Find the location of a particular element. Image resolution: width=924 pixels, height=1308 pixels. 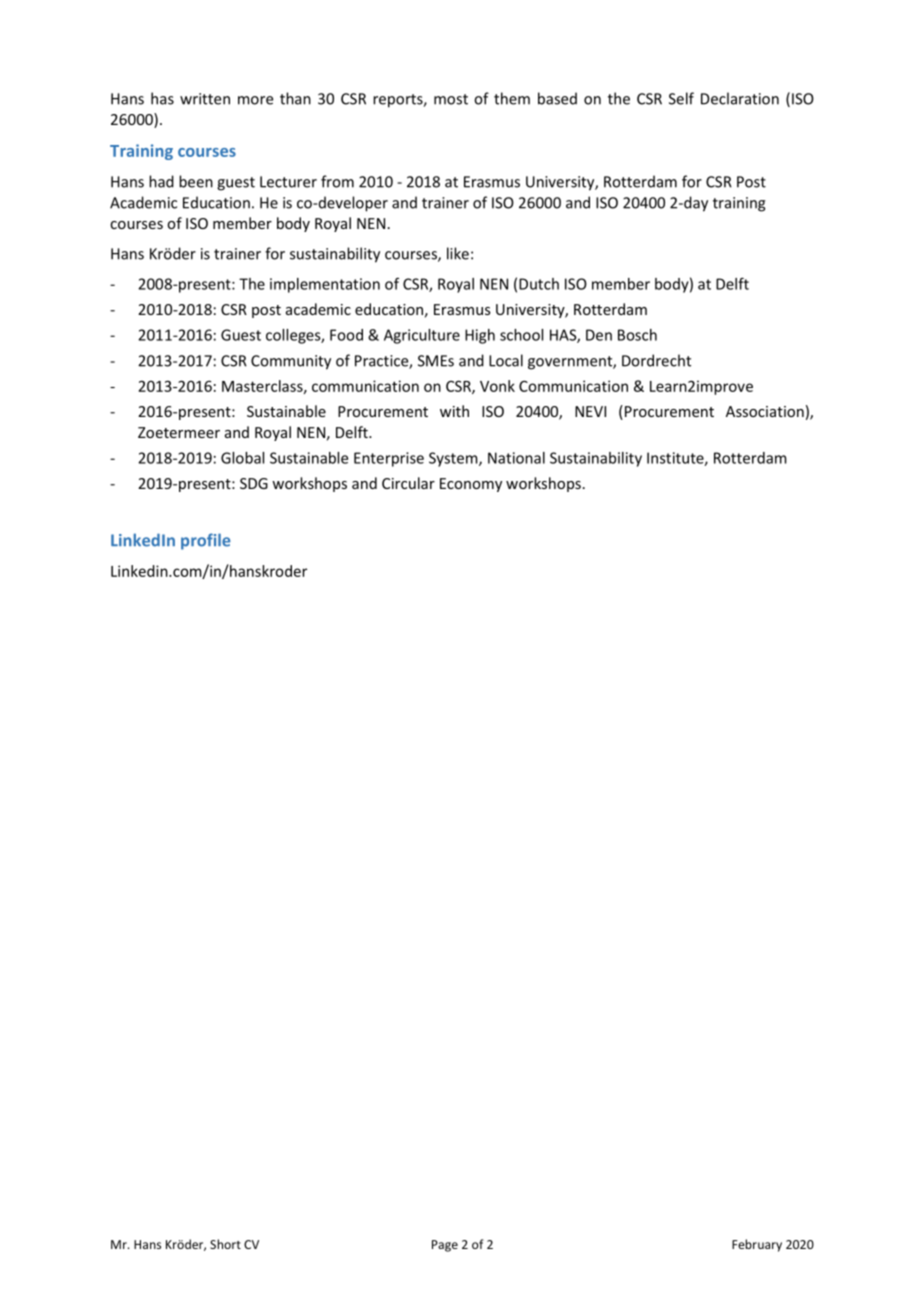

profile is located at coordinates (206, 541).
